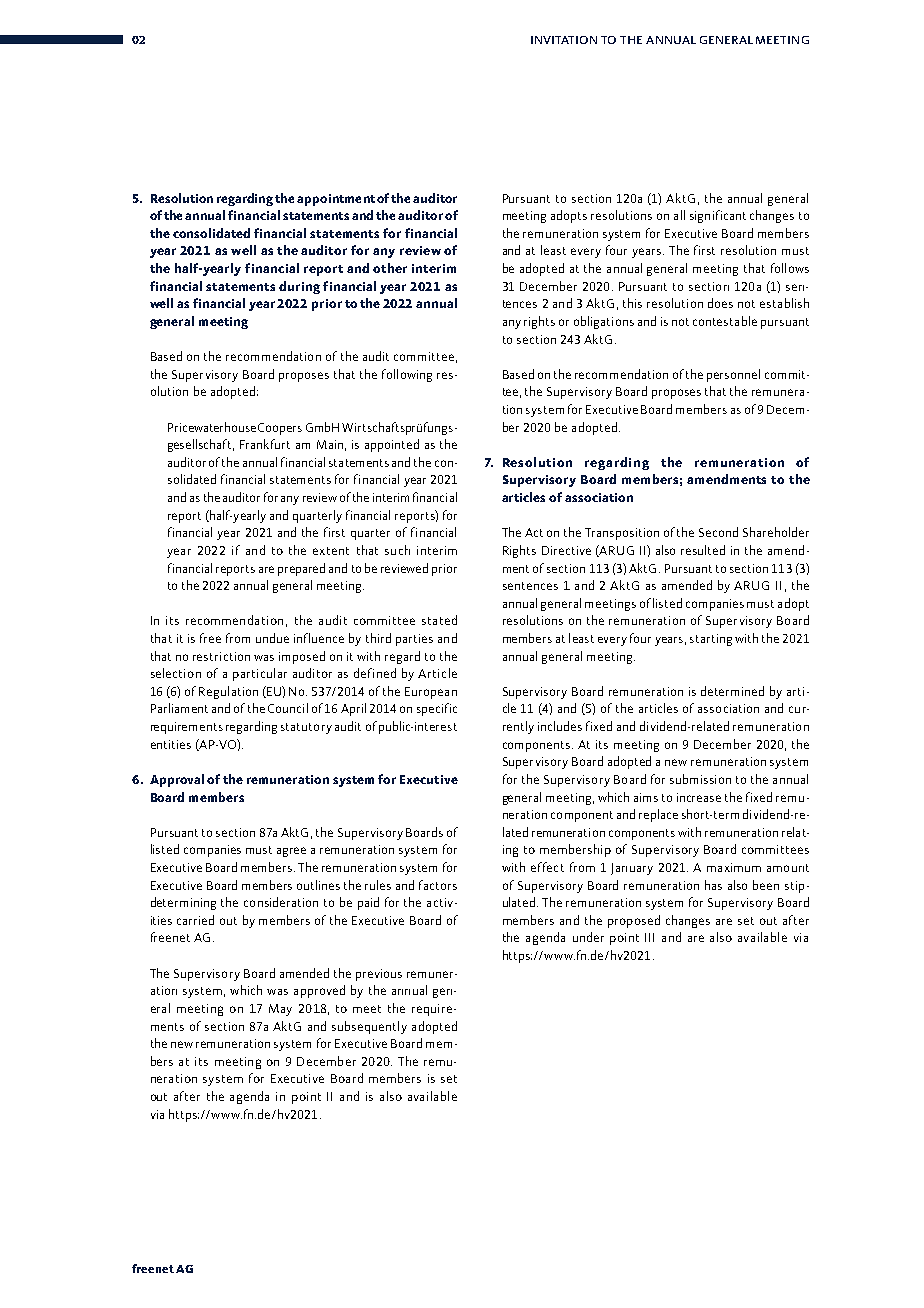 This document has width=924, height=1308. I want to click on May, so click(280, 1010).
